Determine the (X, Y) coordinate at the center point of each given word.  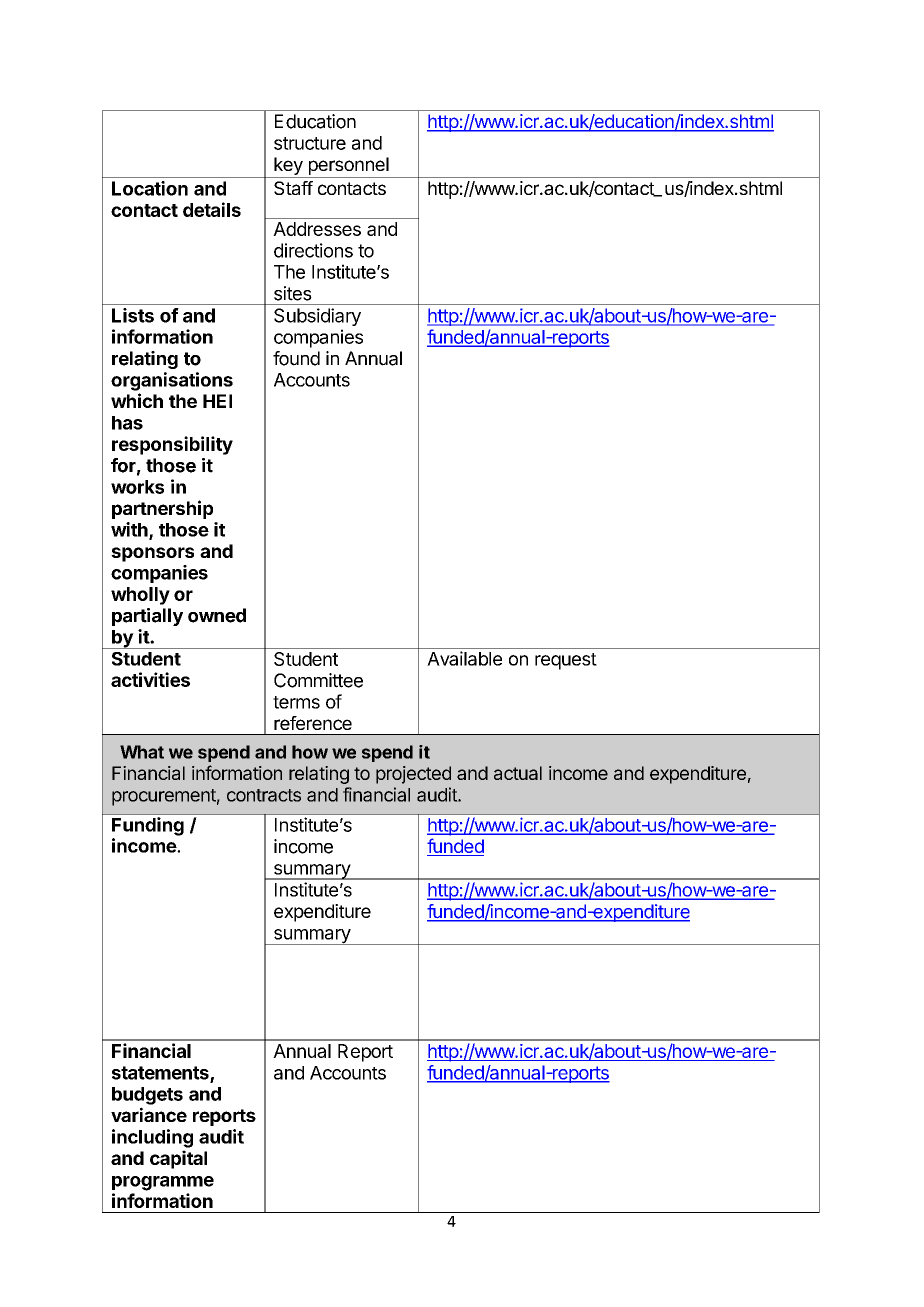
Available (464, 658)
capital (178, 1159)
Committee (318, 680)
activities (150, 679)
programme (163, 1183)
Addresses (317, 229)
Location (150, 188)
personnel (349, 166)
